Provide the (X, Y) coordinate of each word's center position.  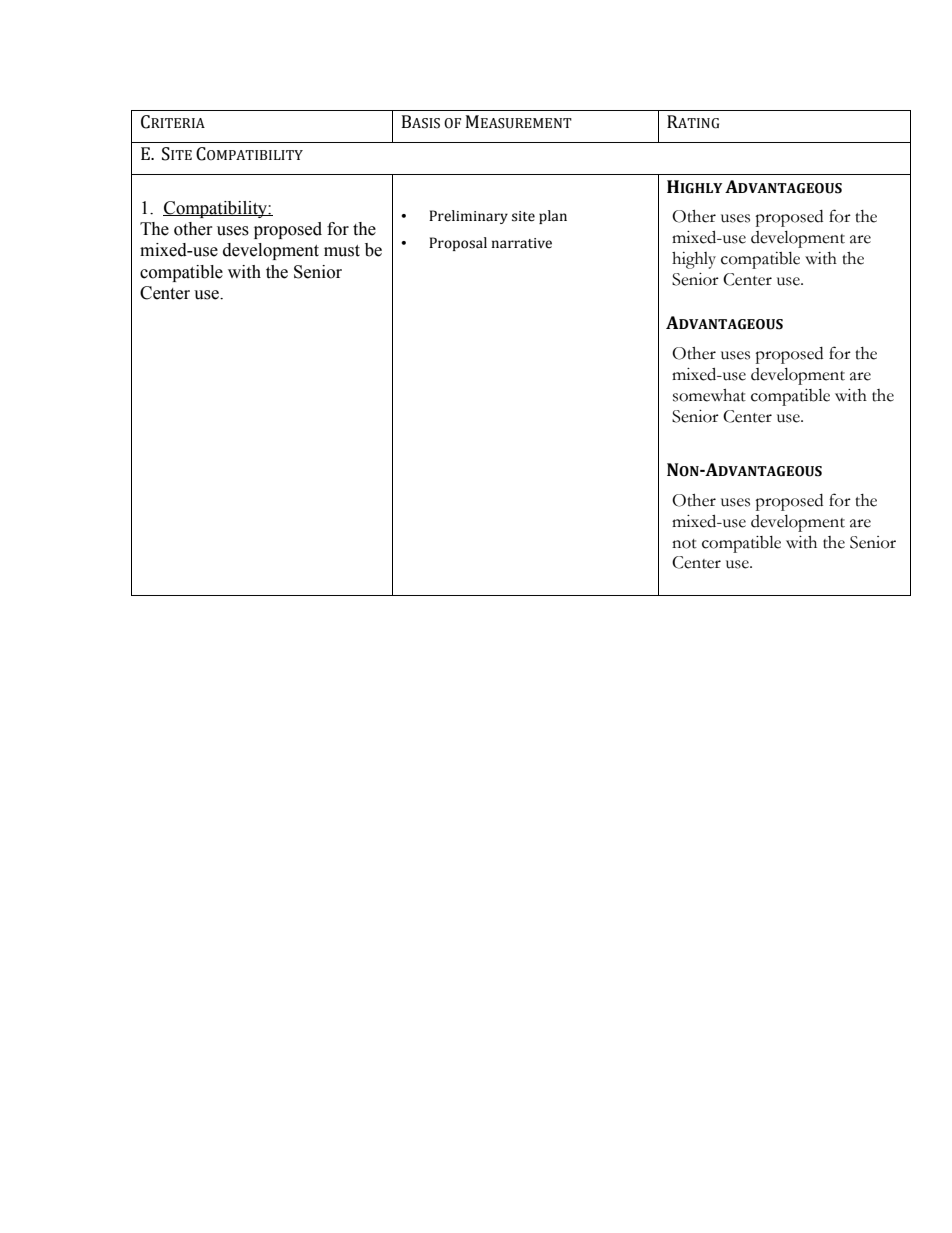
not (684, 544)
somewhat (709, 395)
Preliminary (468, 217)
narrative (522, 243)
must (342, 251)
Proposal (458, 244)
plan (553, 217)
